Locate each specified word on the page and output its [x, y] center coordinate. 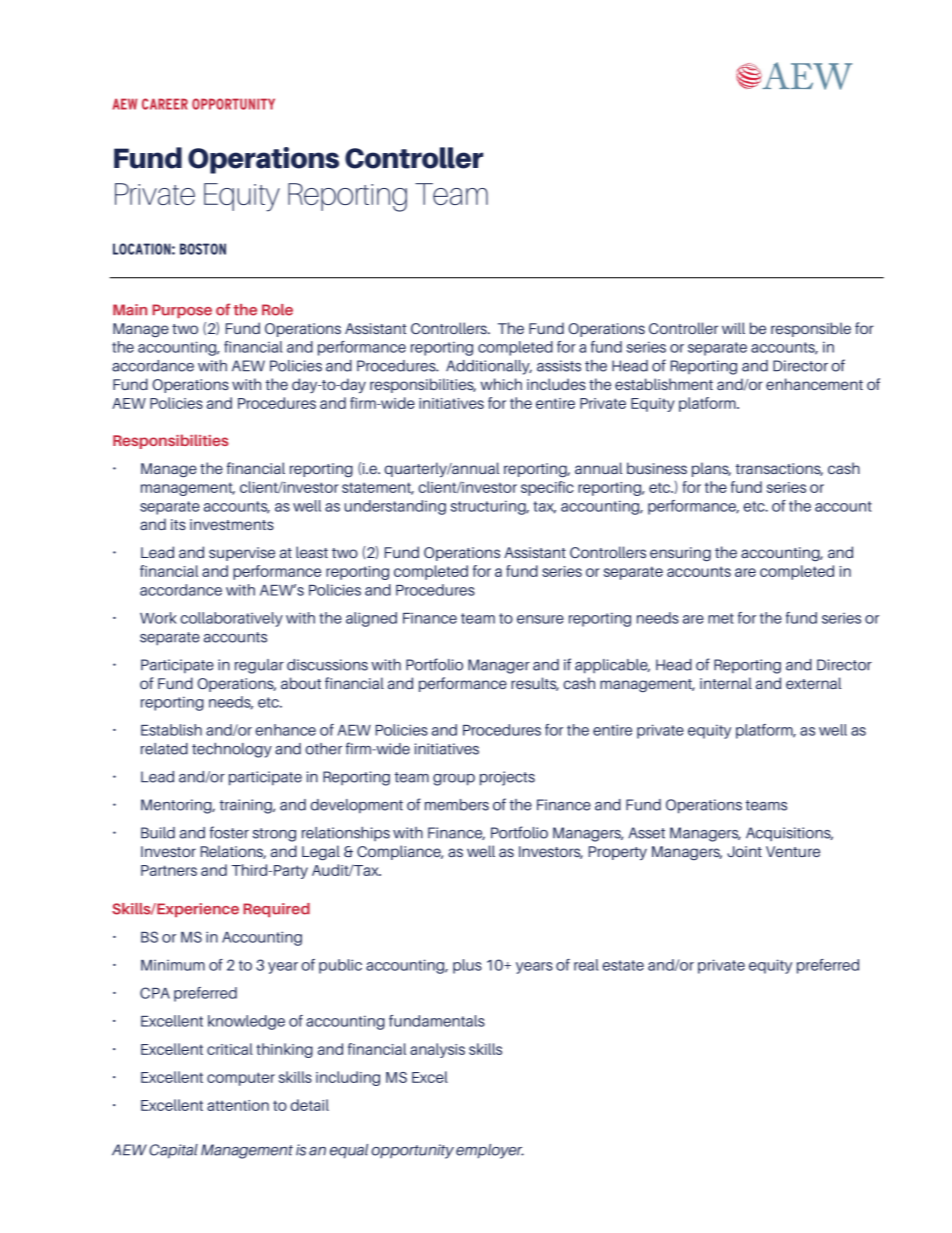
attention [238, 1105]
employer [490, 1151]
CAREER [165, 104]
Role [277, 310]
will [733, 328]
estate [623, 965]
